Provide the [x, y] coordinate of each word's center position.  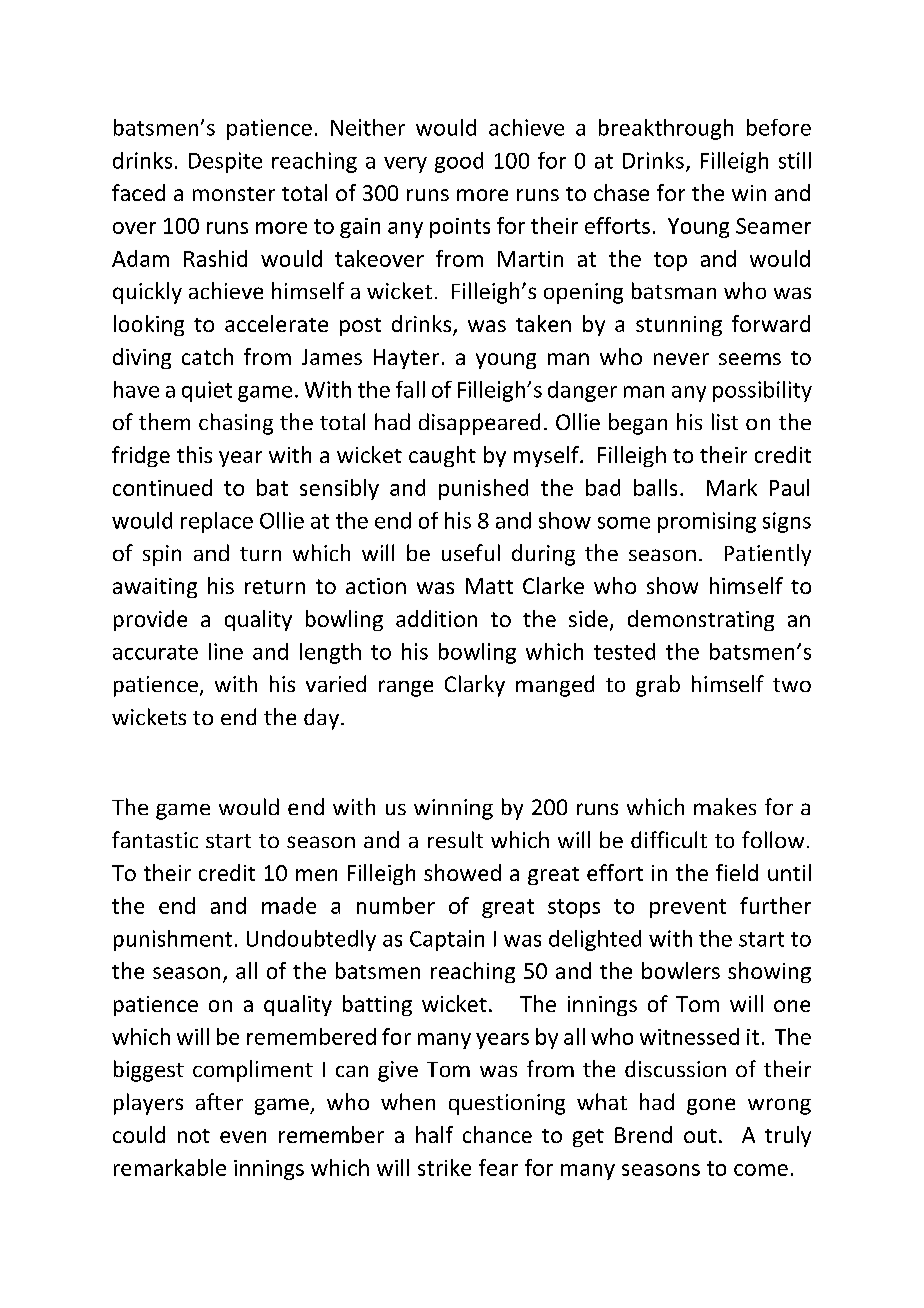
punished [483, 489]
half [434, 1134]
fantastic [155, 839]
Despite [225, 162]
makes [725, 806]
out [700, 1136]
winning [453, 809]
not [194, 1136]
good [459, 162]
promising [707, 522]
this [194, 454]
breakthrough [666, 129]
